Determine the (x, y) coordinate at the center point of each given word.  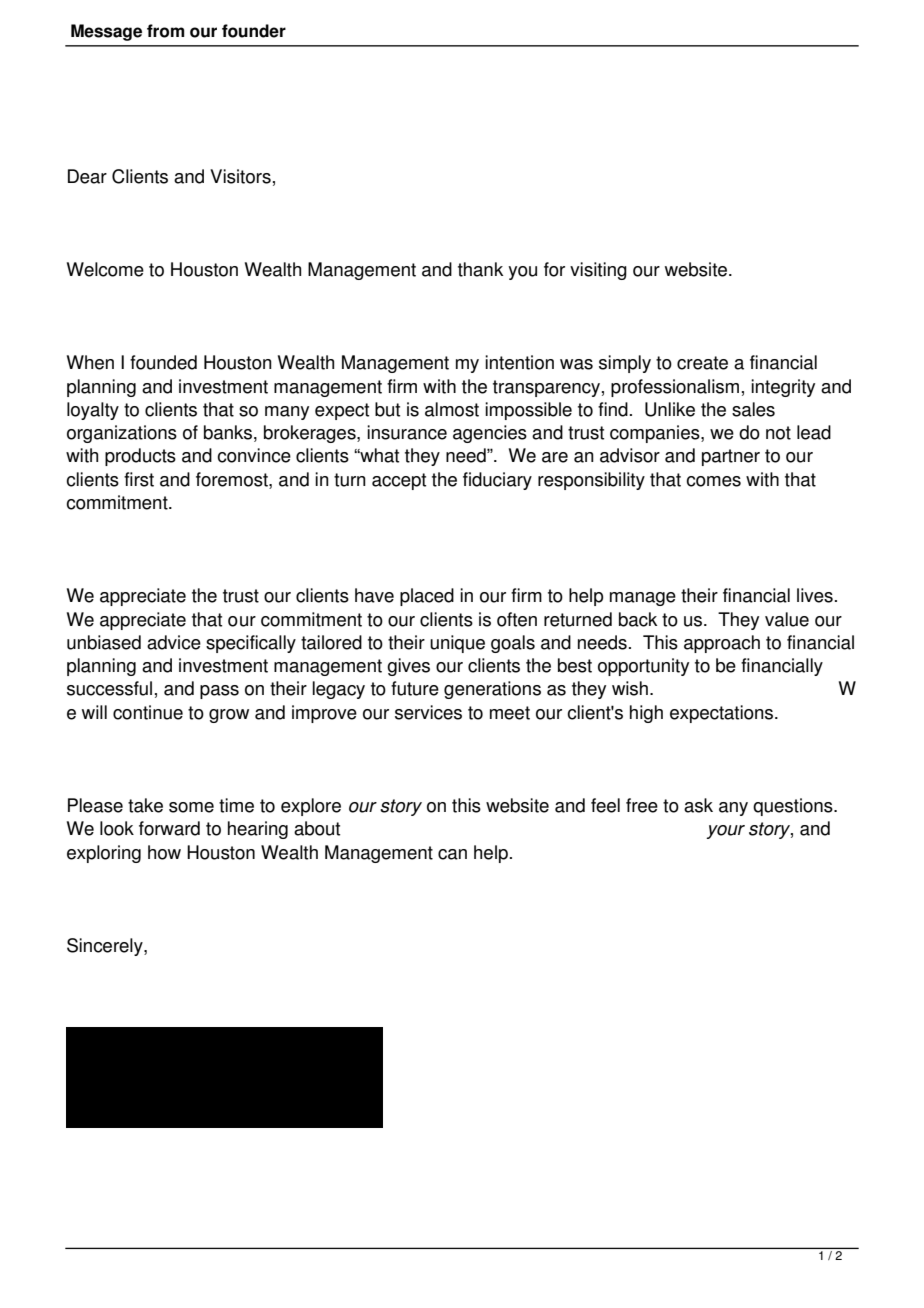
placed (427, 597)
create (702, 363)
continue (148, 712)
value (787, 619)
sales (753, 409)
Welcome (105, 269)
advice (174, 642)
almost (452, 409)
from (165, 31)
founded (163, 362)
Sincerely (106, 947)
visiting (598, 271)
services (428, 712)
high (646, 714)
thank (480, 269)
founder (254, 31)
